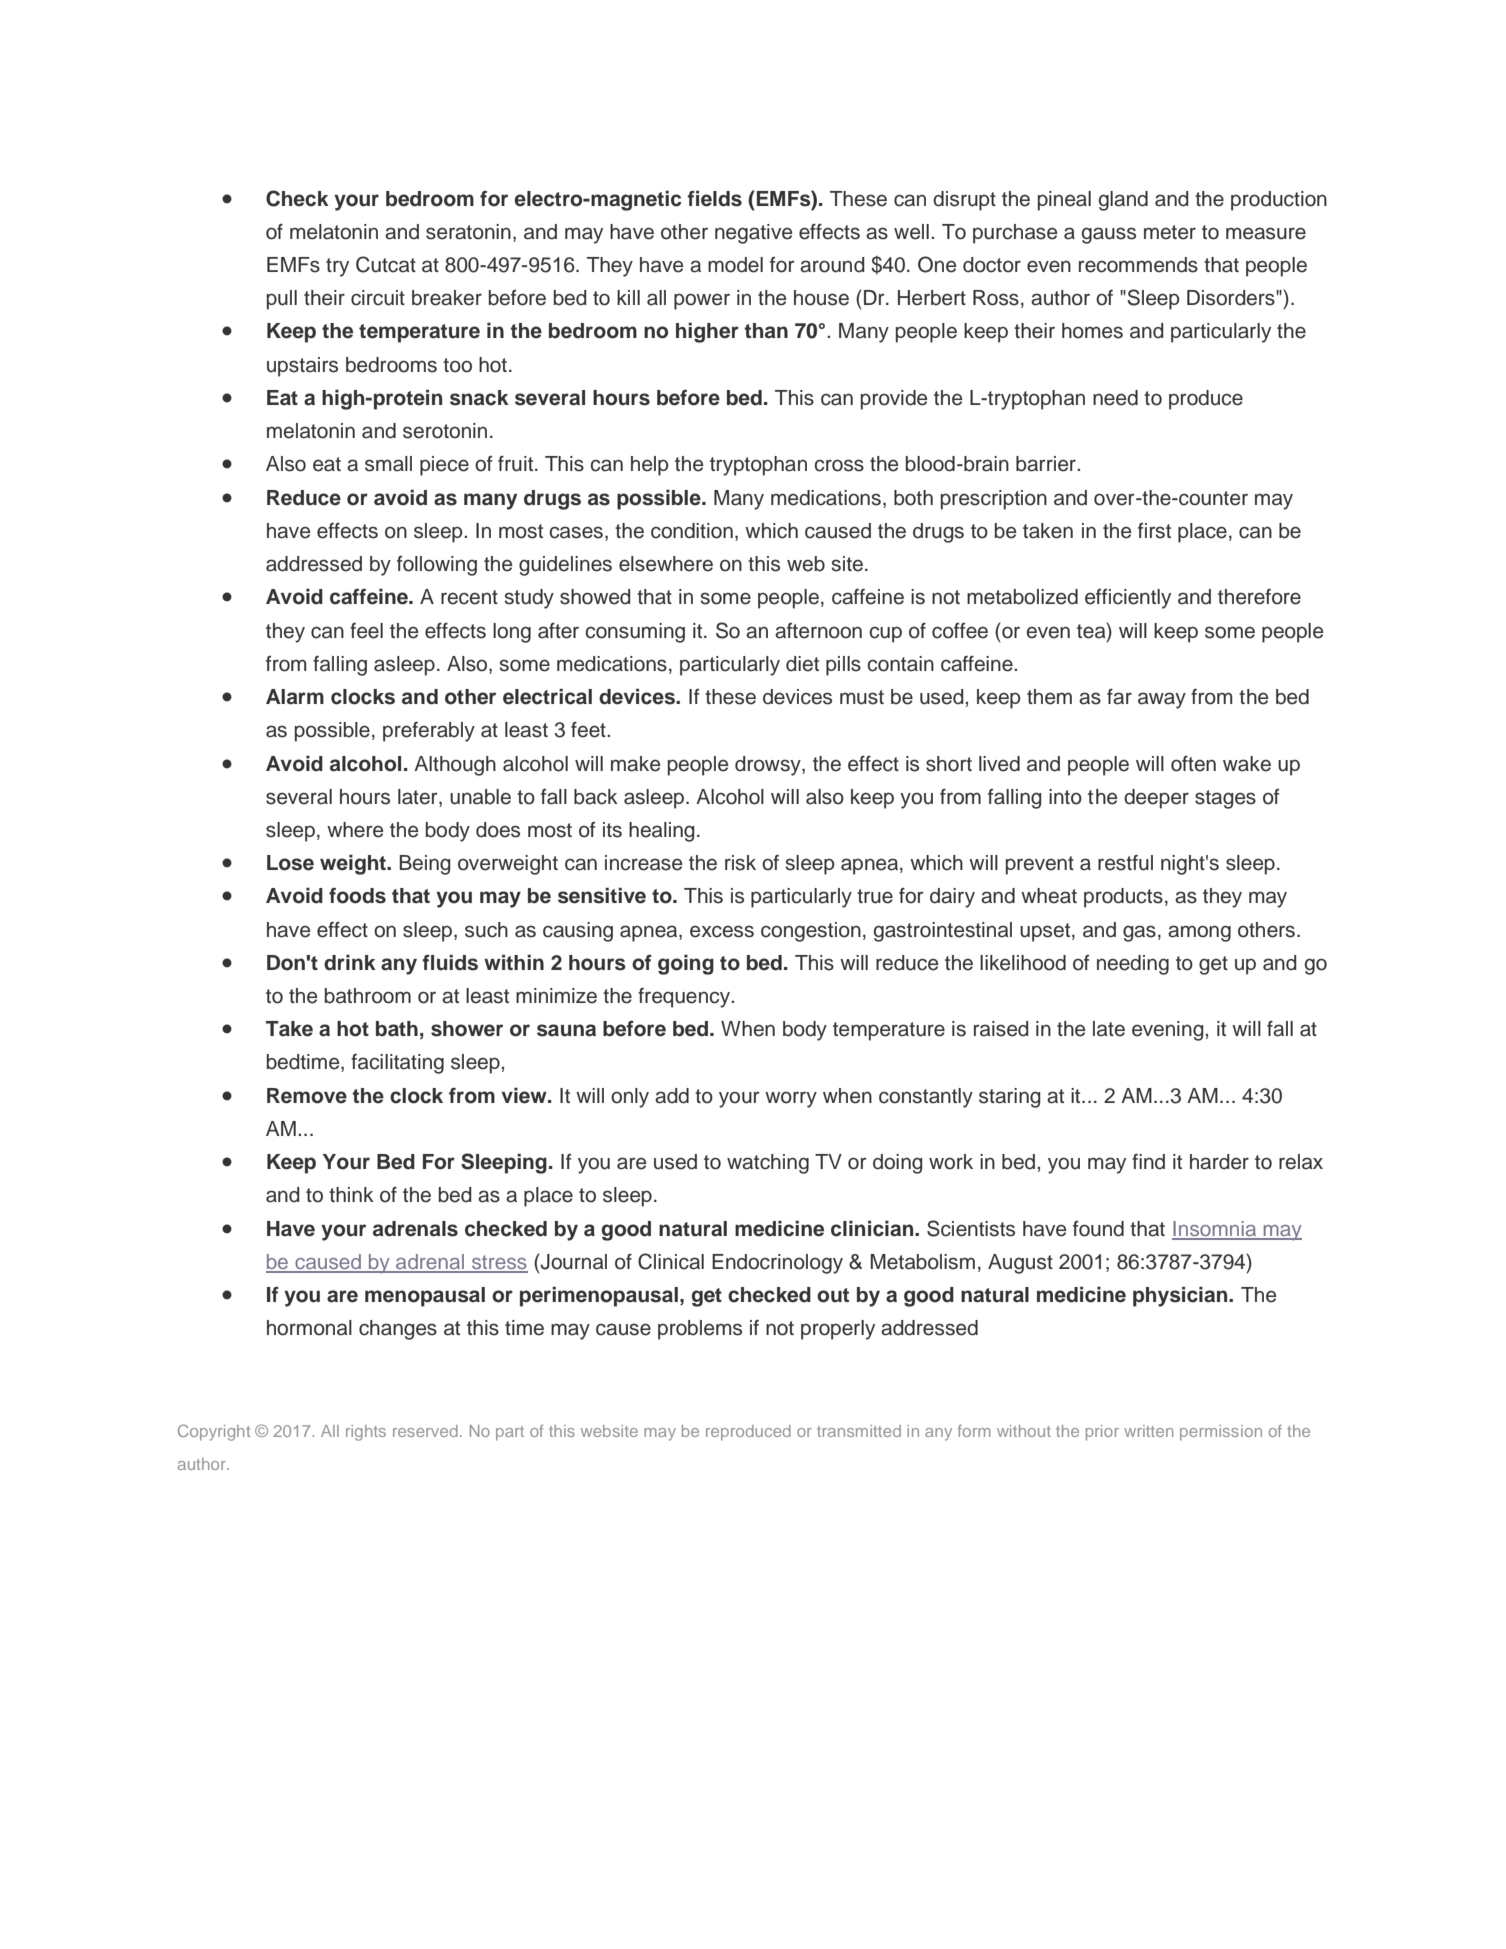  Describe the element at coordinates (791, 1099) in the screenshot. I see `worry` at that location.
